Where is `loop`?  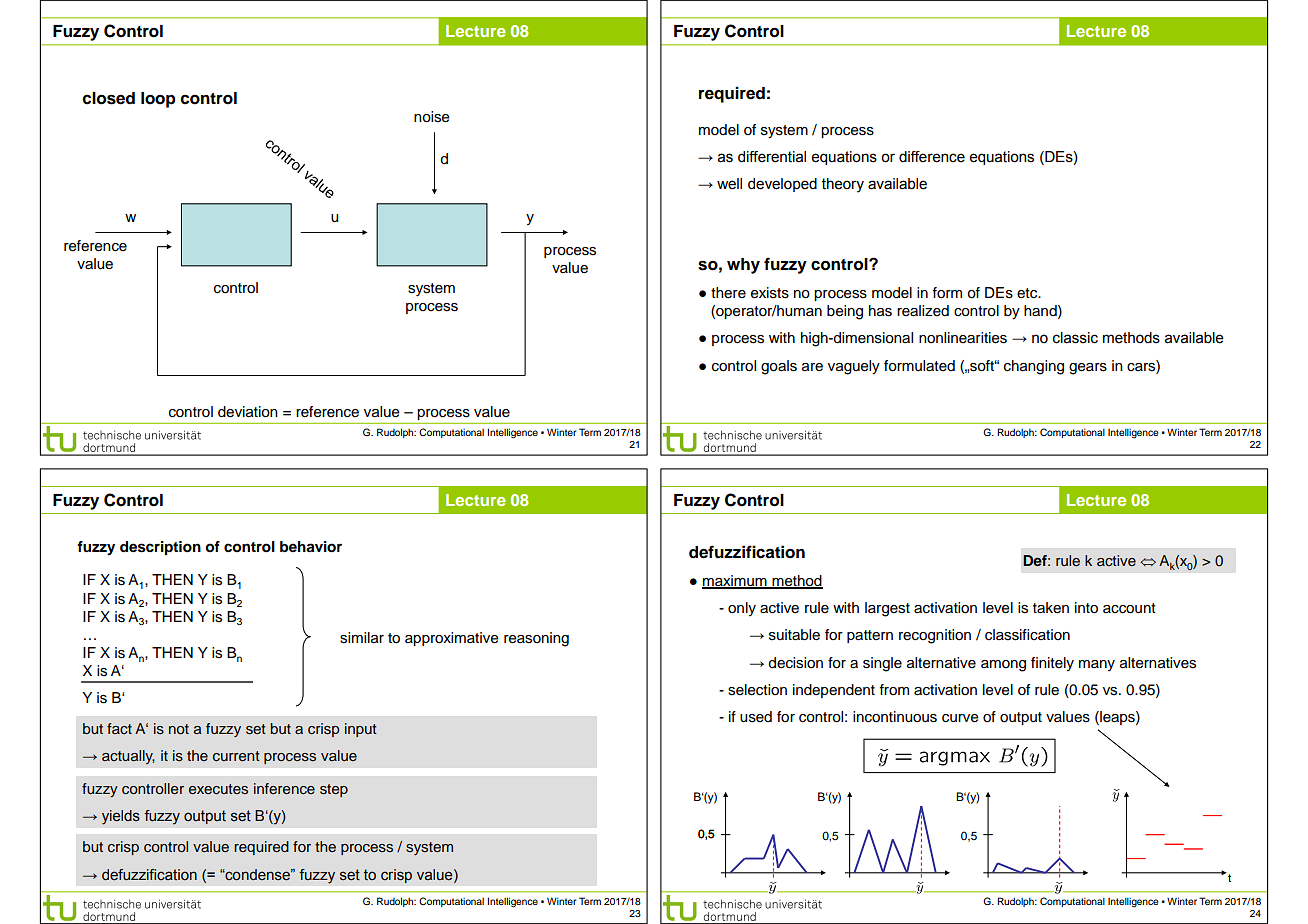 loop is located at coordinates (158, 100).
